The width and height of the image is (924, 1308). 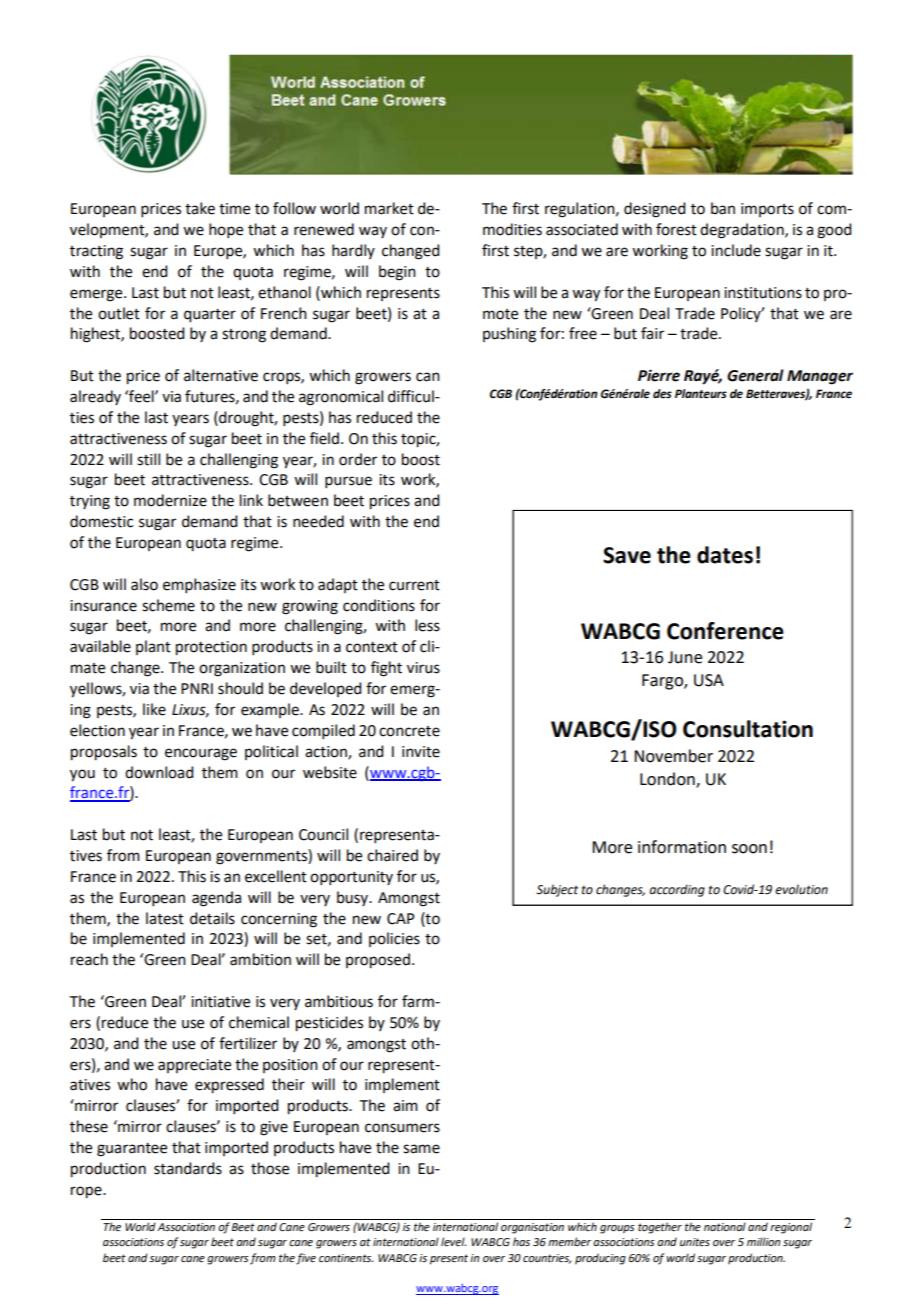 I want to click on proposed, so click(x=378, y=961).
